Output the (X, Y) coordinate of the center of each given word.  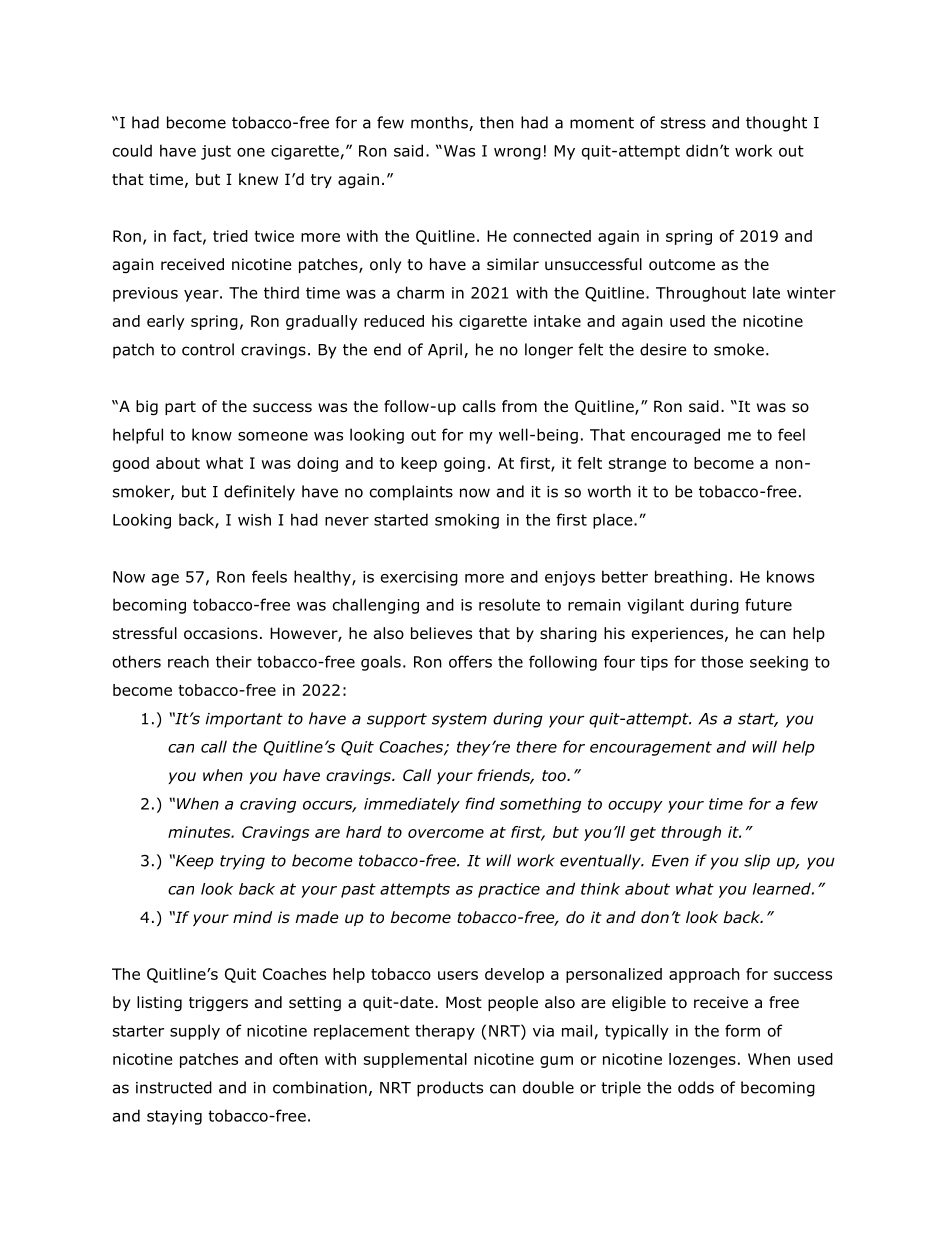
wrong (517, 154)
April (445, 351)
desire (663, 349)
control (208, 349)
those (722, 661)
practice (509, 890)
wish (254, 519)
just (216, 152)
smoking (467, 521)
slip (757, 862)
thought (776, 124)
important (244, 720)
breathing (691, 578)
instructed (174, 1087)
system (459, 720)
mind (252, 917)
